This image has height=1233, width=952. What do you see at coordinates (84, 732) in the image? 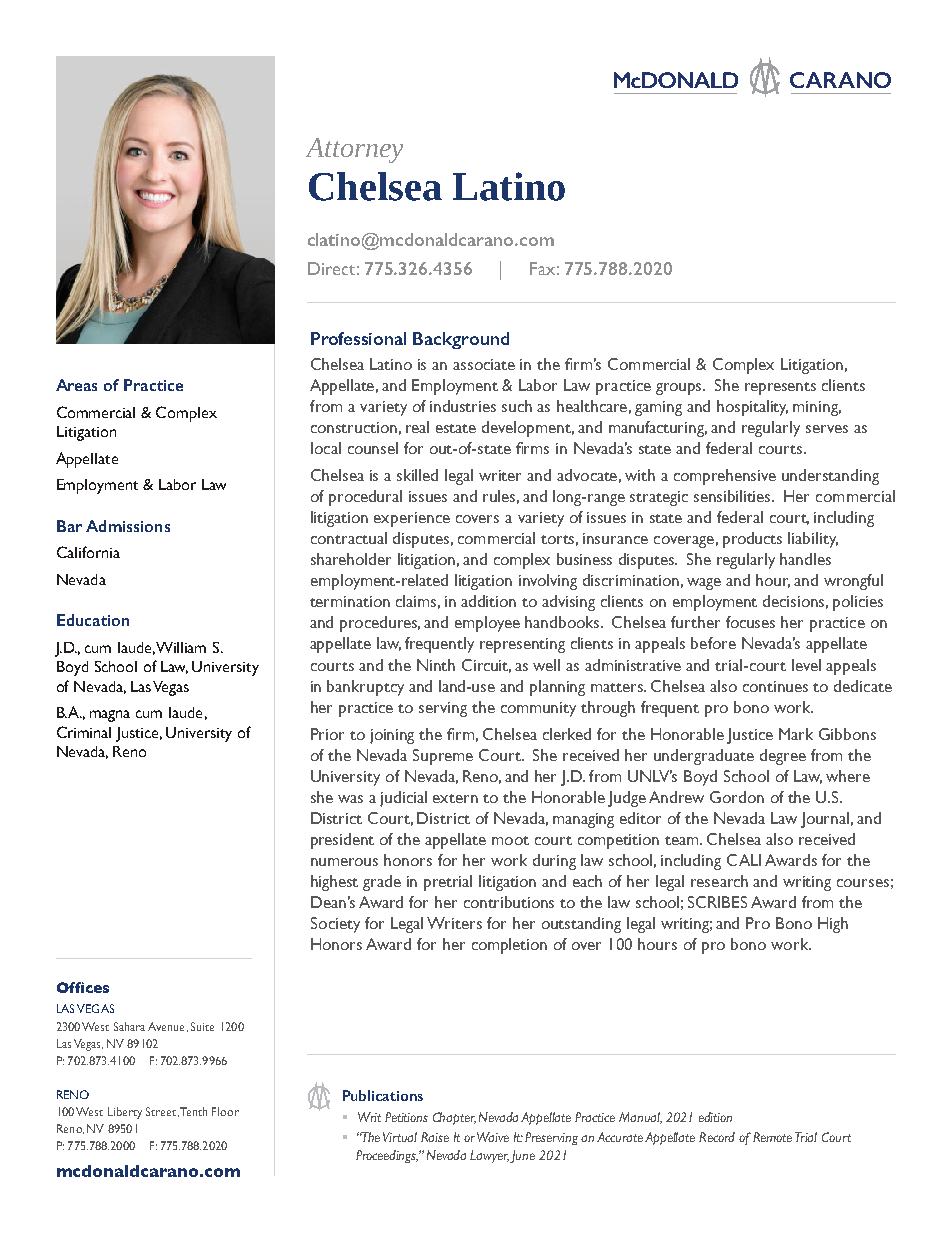
I see `Criminal` at bounding box center [84, 732].
